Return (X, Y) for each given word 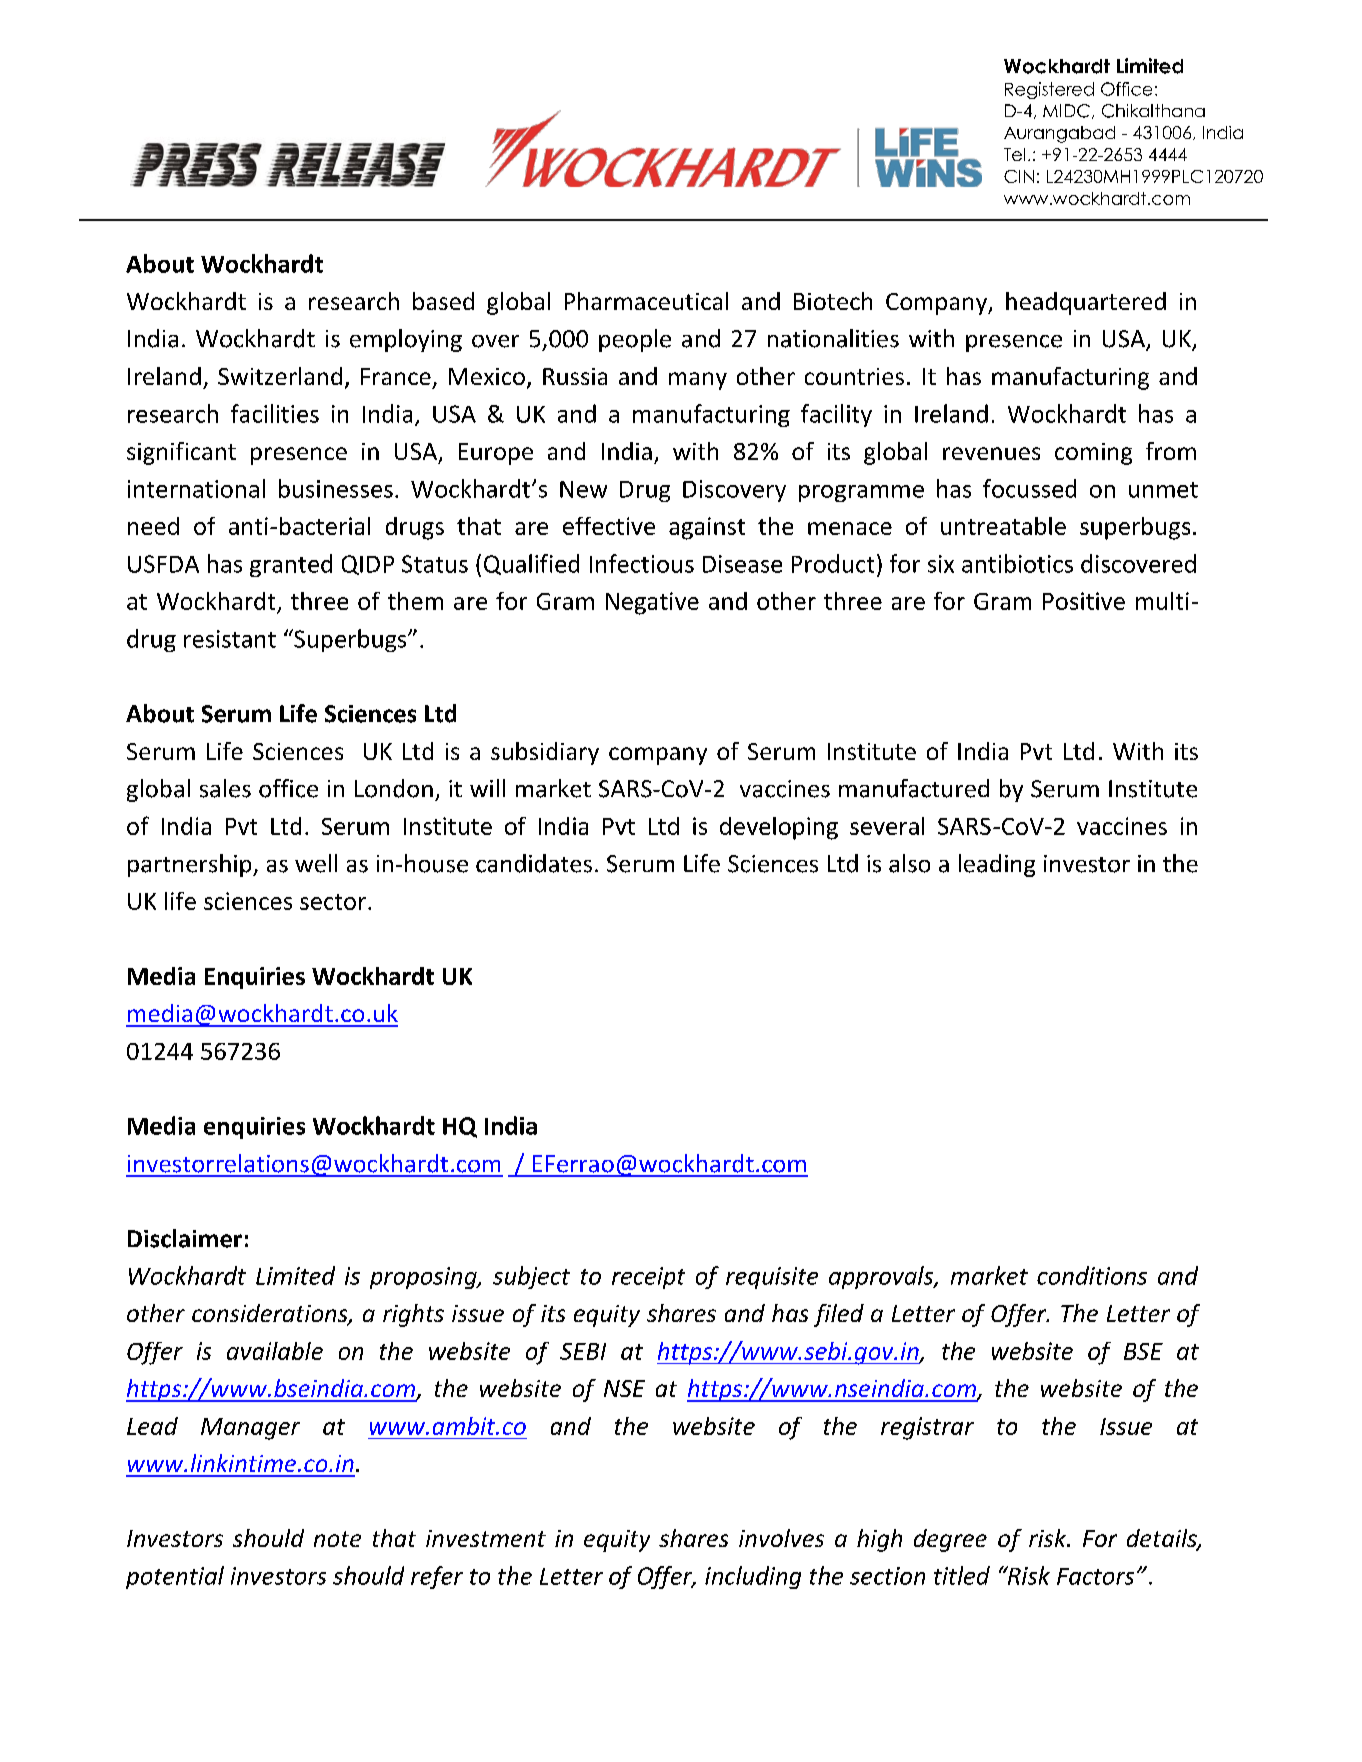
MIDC (1066, 111)
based (443, 301)
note (337, 1539)
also (909, 863)
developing (779, 828)
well (316, 863)
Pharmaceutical (646, 301)
